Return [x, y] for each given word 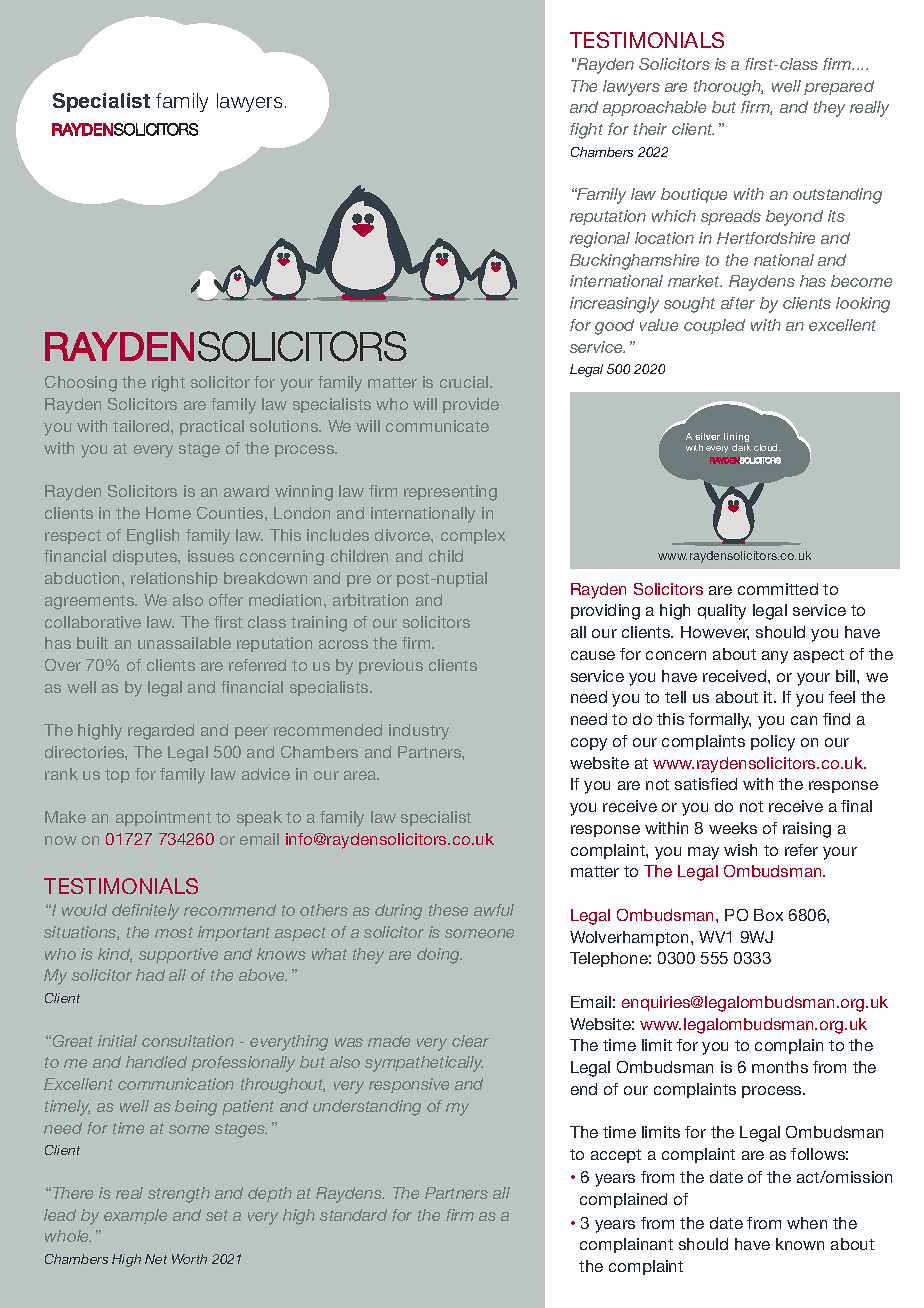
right [168, 384]
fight [586, 131]
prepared [839, 87]
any [775, 657]
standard [353, 1215]
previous [391, 666]
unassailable [184, 643]
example [135, 1216]
